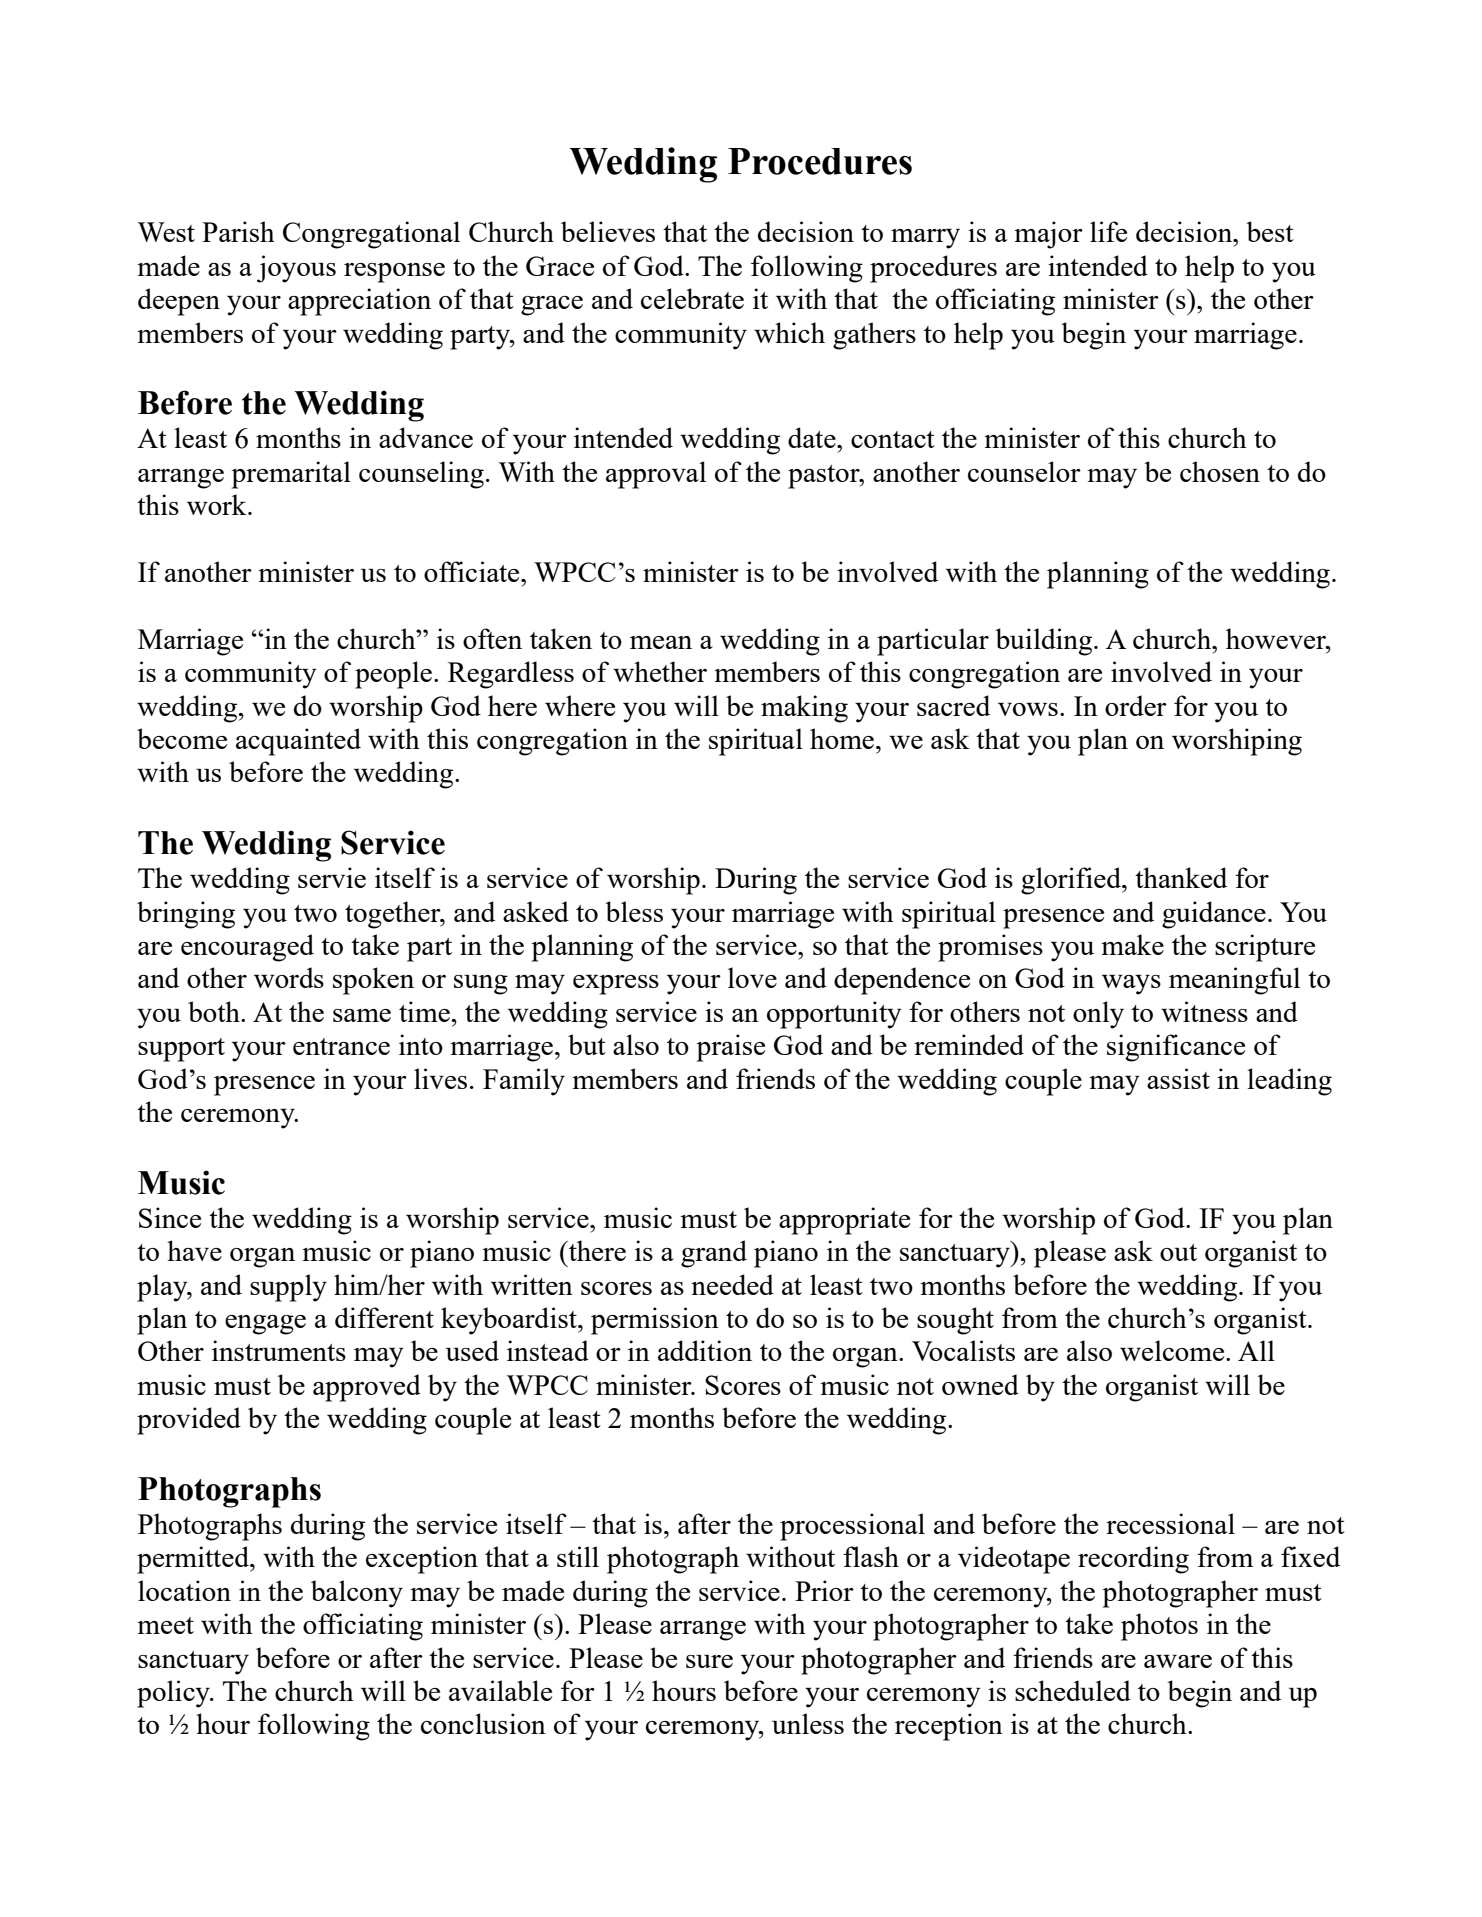 Image resolution: width=1482 pixels, height=1917 pixels. Describe the element at coordinates (265, 1325) in the screenshot. I see `engage` at that location.
